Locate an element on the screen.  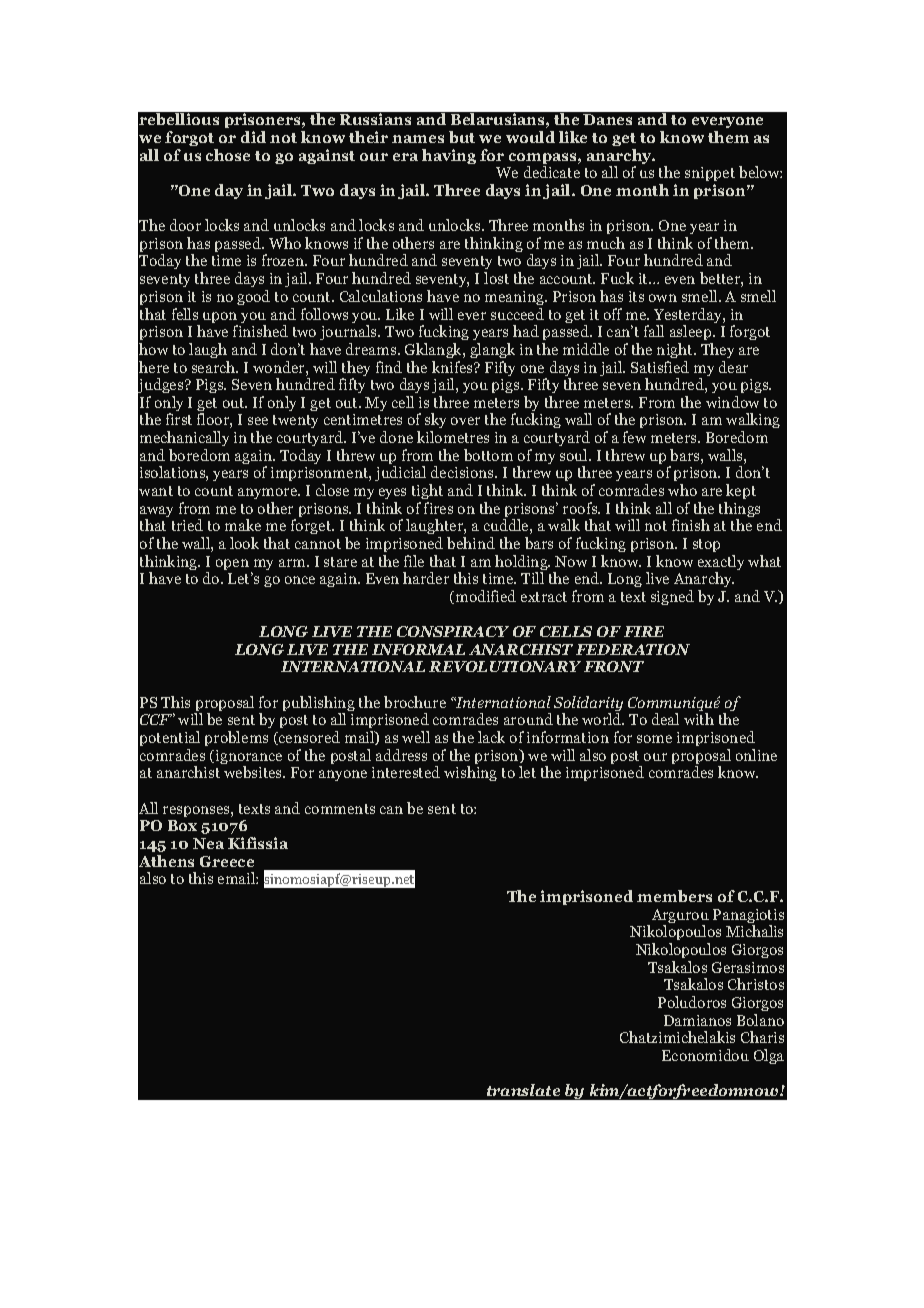
snippet is located at coordinates (710, 176).
